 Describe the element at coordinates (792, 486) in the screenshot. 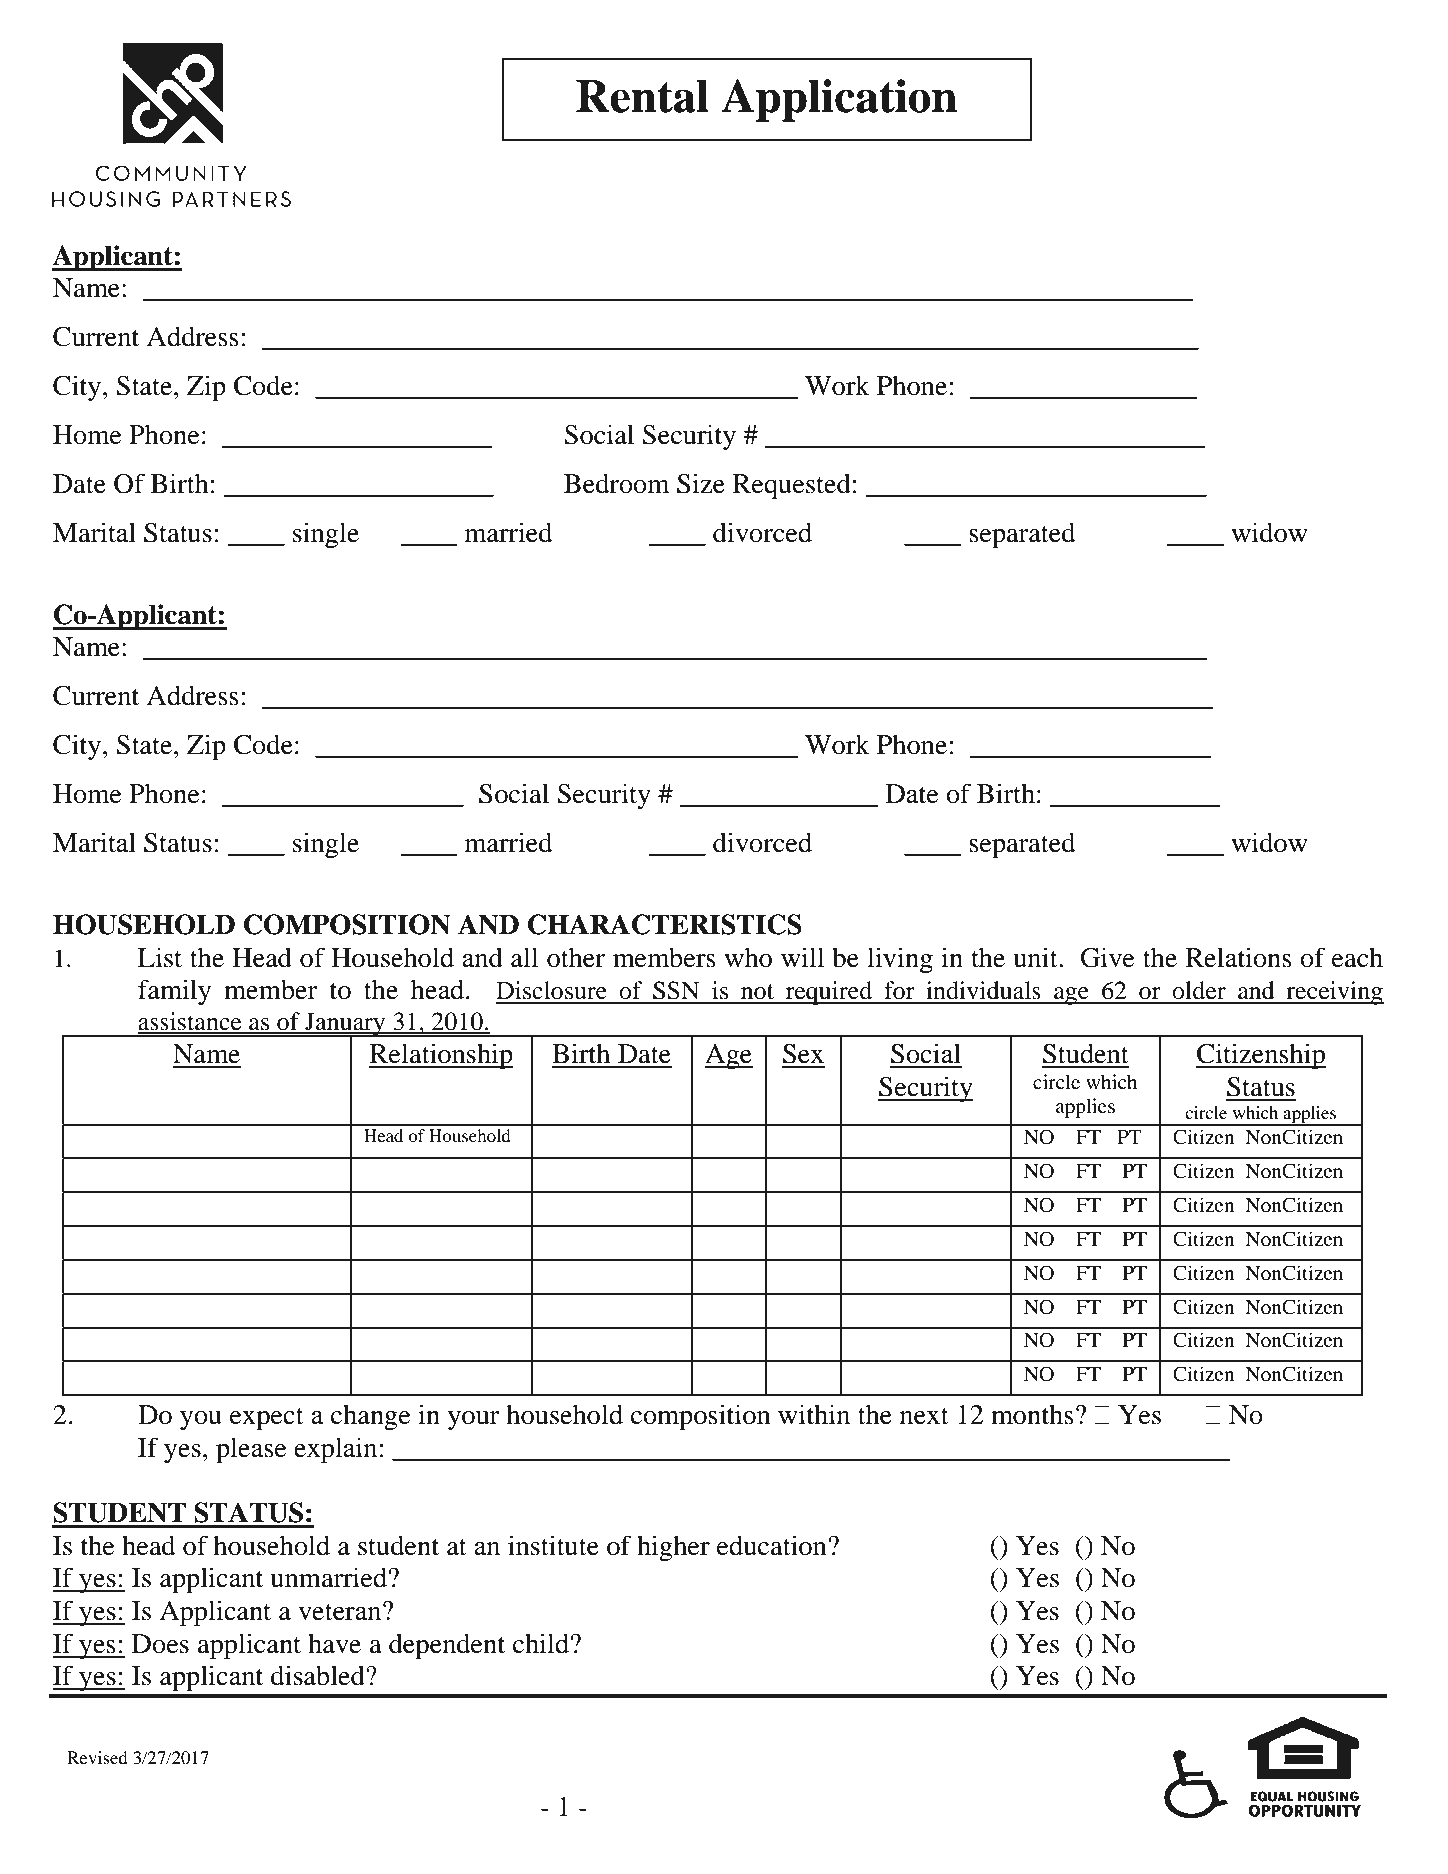

I see `Requested` at that location.
